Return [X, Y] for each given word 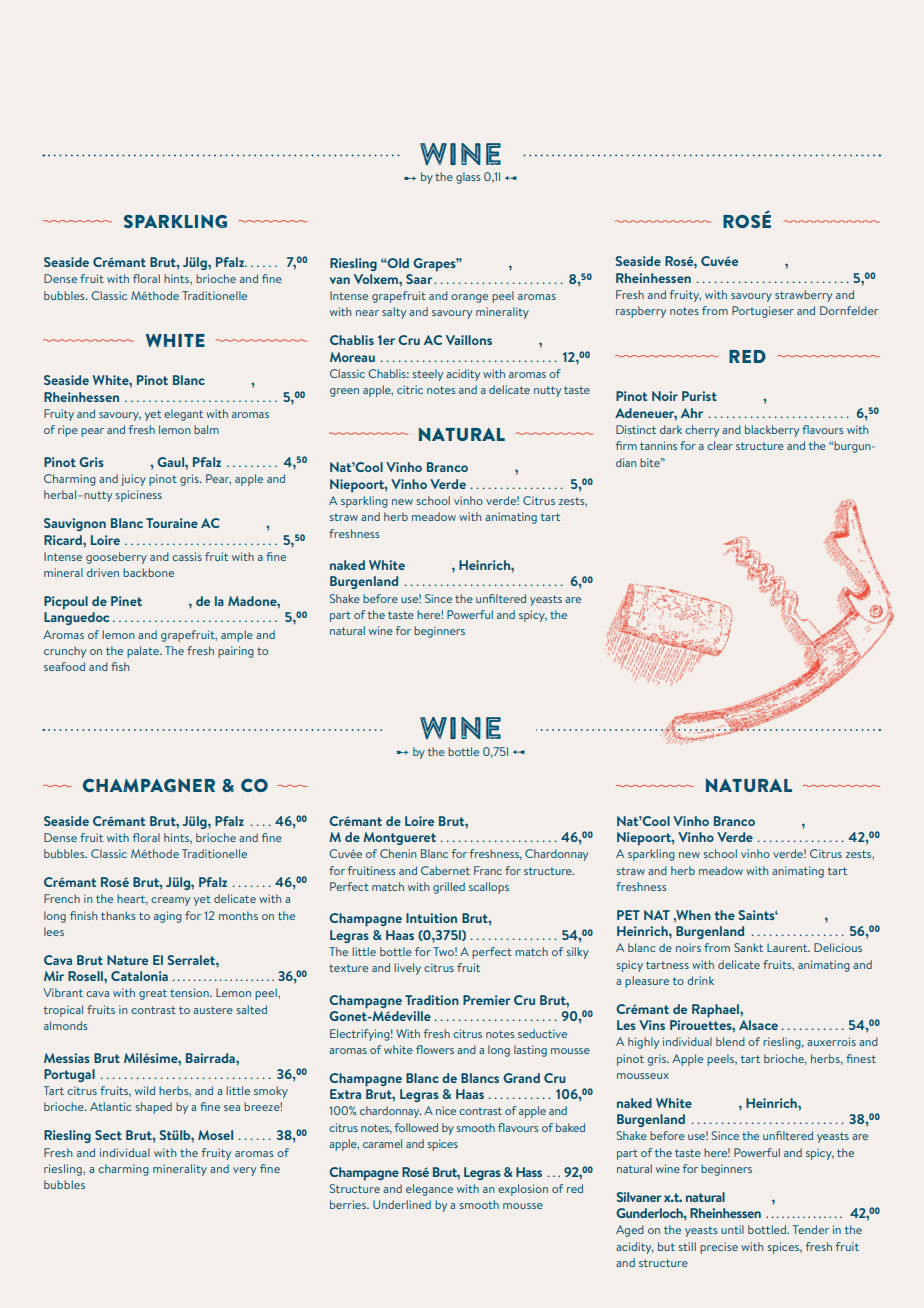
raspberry [641, 312]
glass [468, 178]
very [244, 1171]
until [732, 1229]
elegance [429, 1190]
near [367, 313]
